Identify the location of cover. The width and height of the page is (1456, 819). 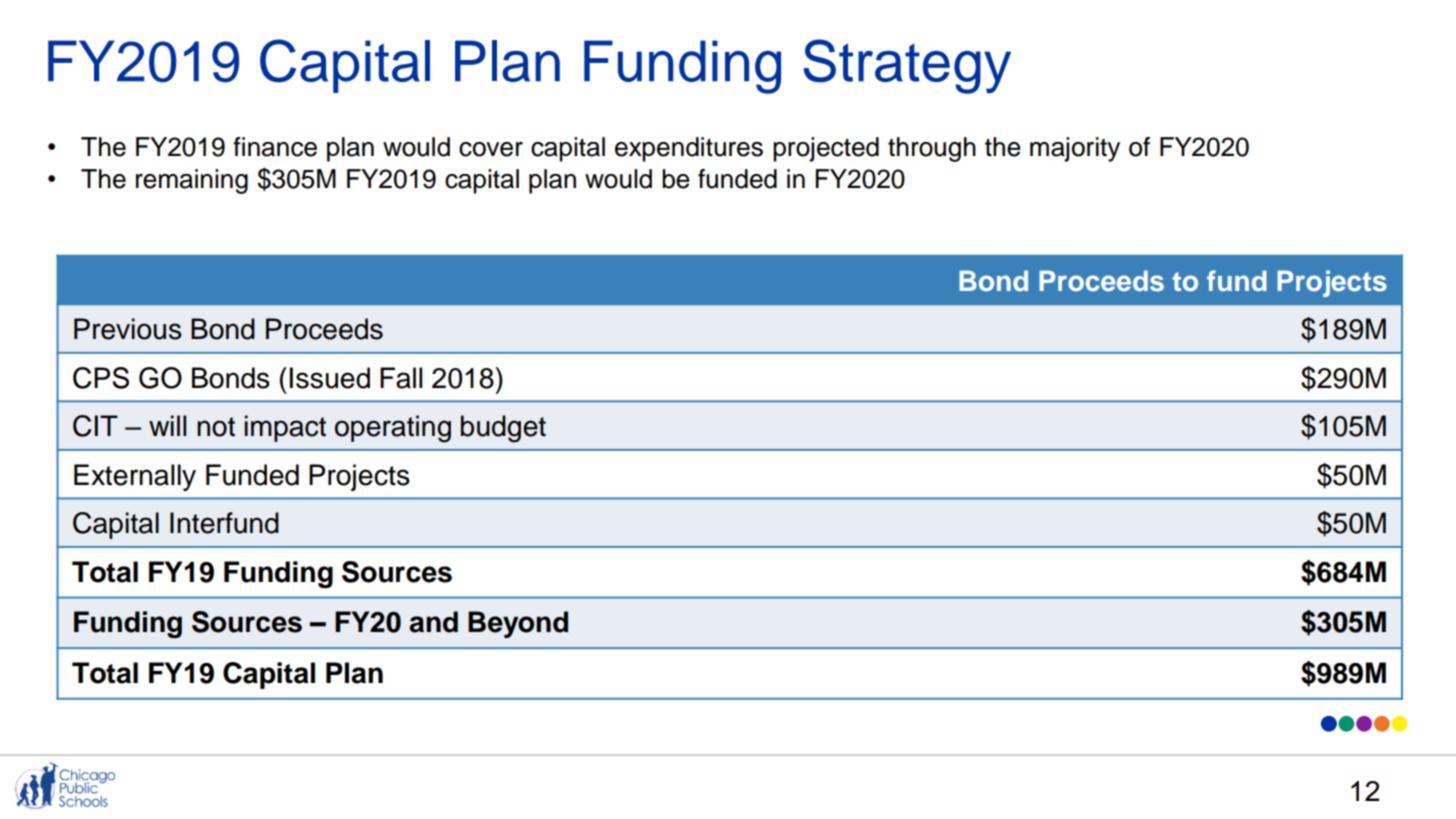
(491, 149).
